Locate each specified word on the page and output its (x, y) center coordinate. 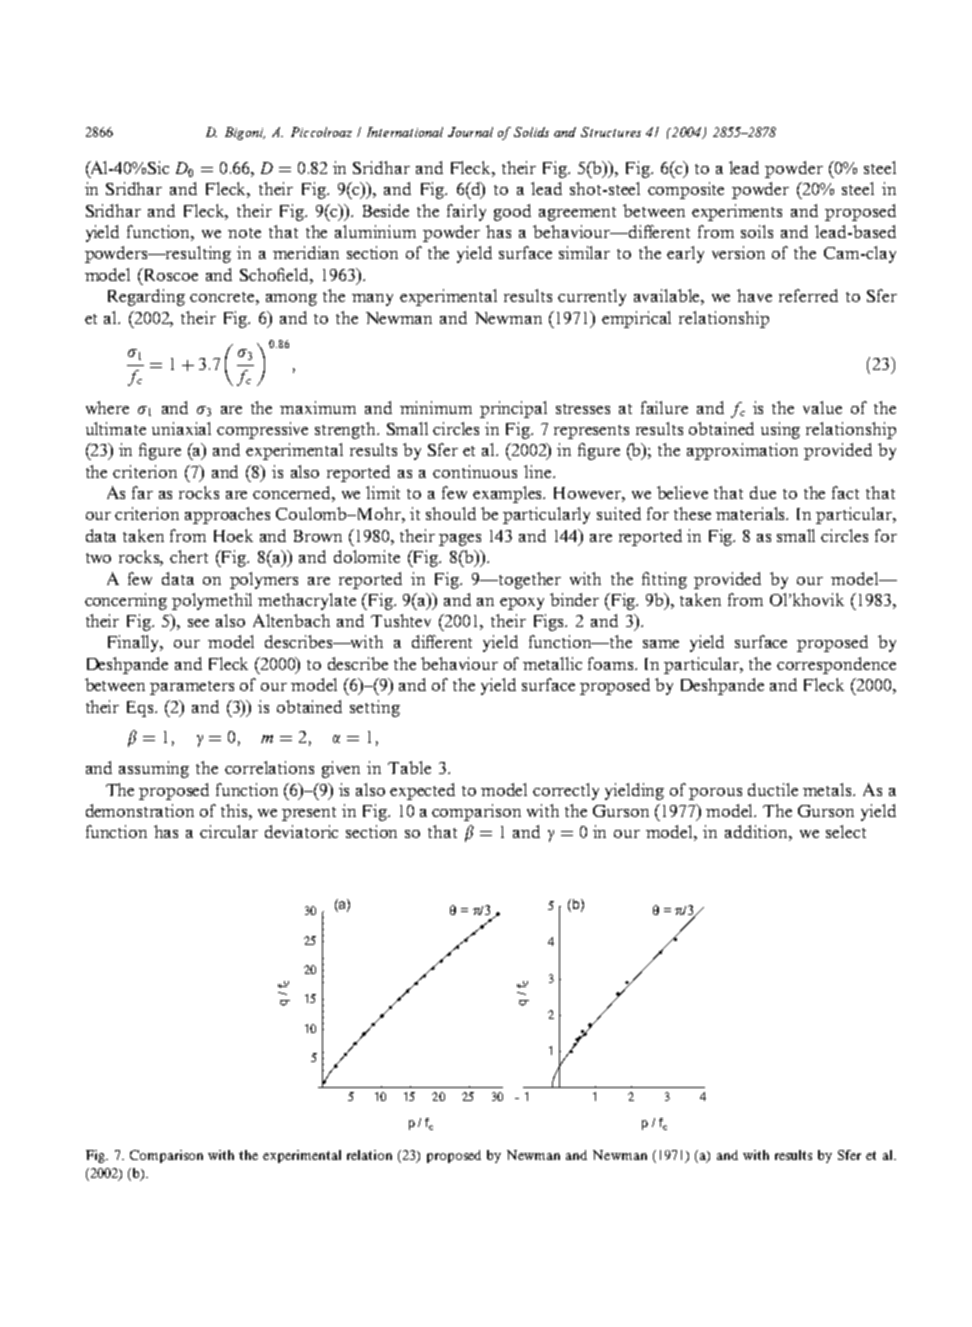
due (763, 492)
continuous (475, 471)
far (142, 492)
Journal (470, 132)
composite (686, 190)
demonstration (140, 810)
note (244, 233)
